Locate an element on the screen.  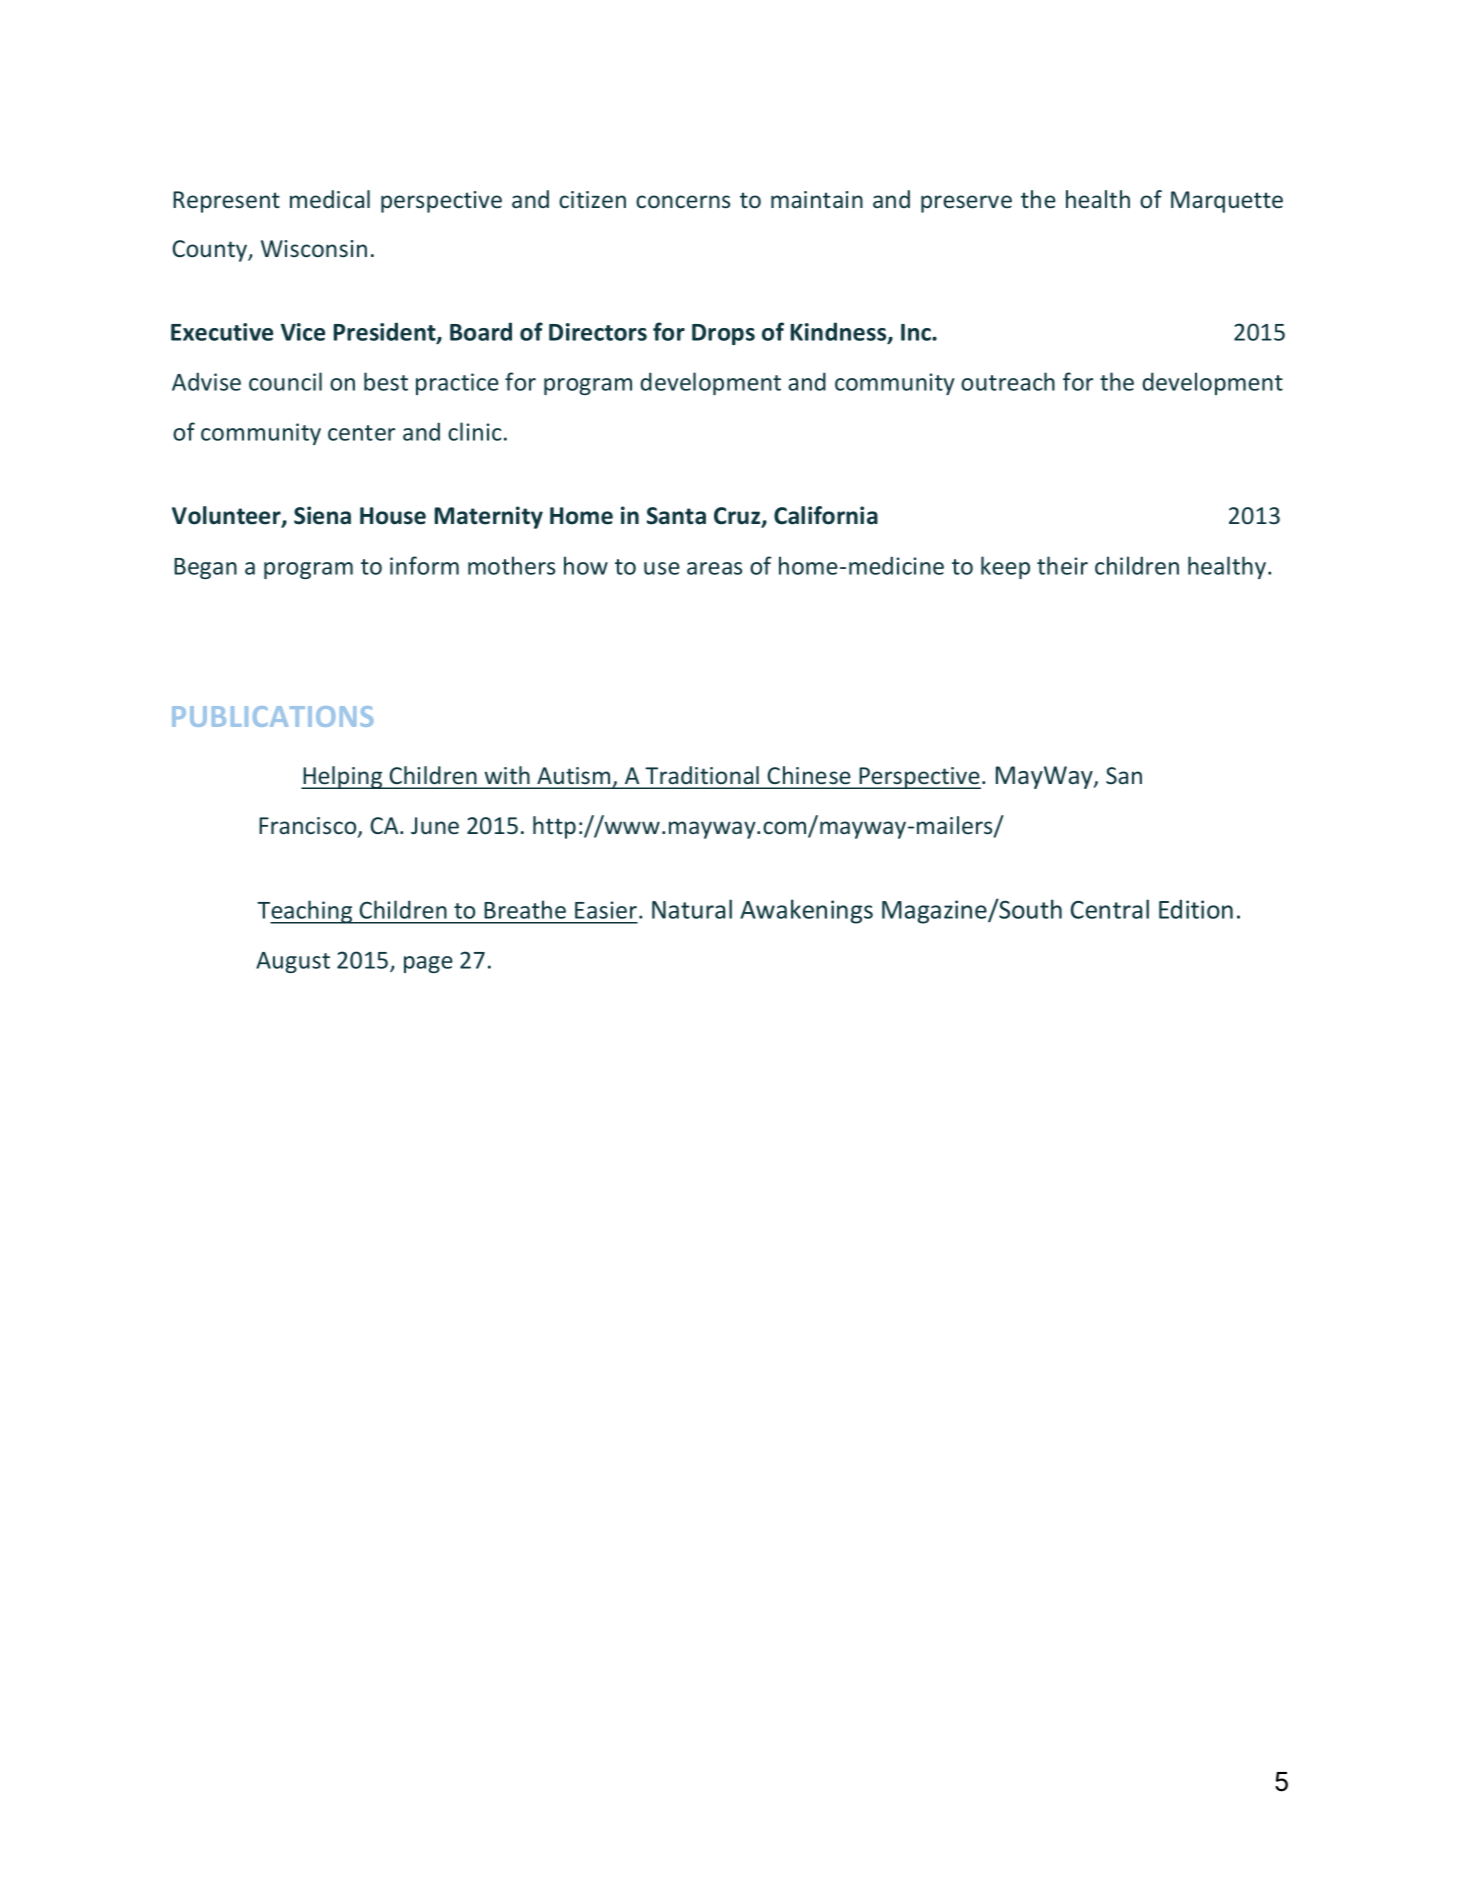
August is located at coordinates (293, 962).
